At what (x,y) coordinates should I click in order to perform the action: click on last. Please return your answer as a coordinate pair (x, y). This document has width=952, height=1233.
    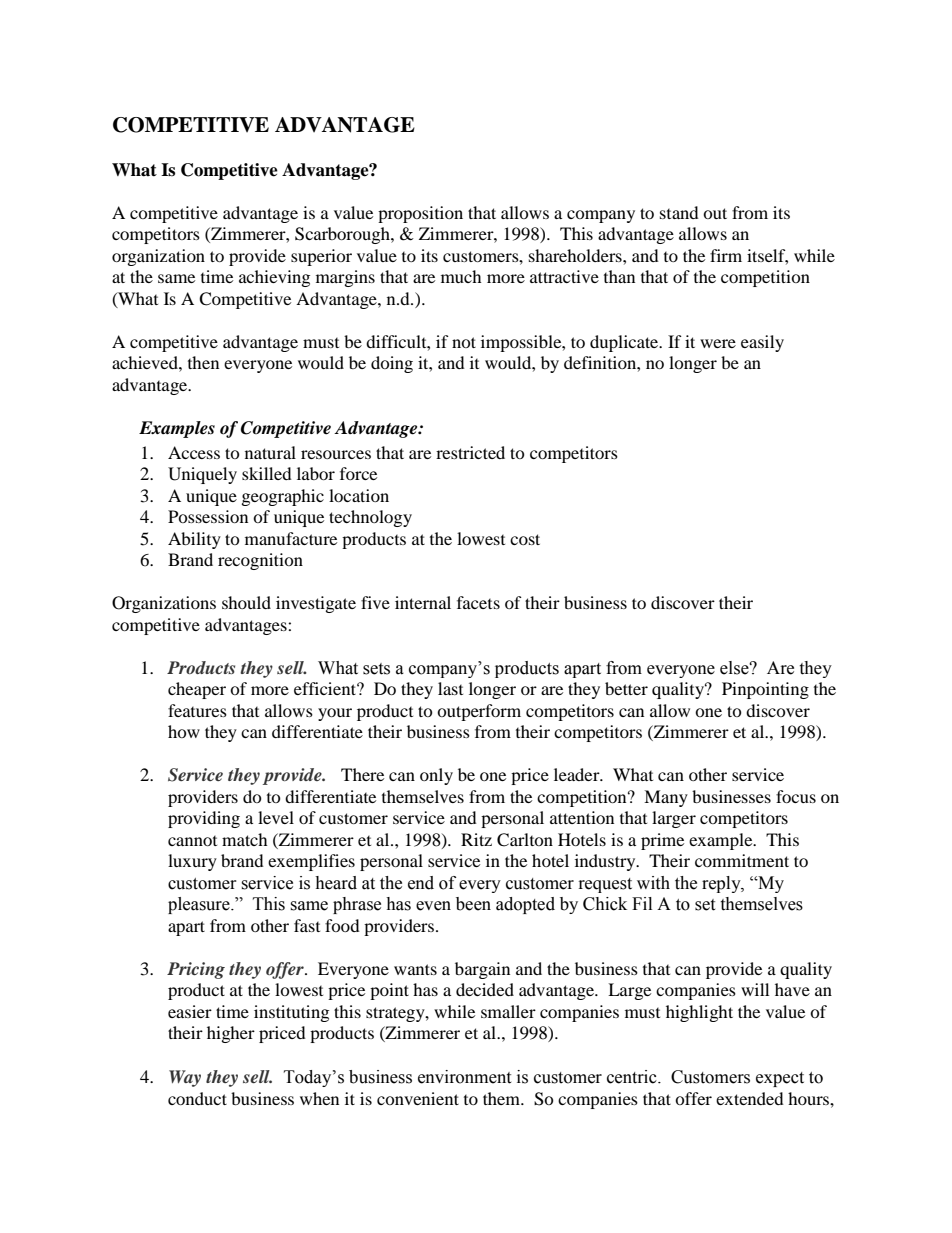
    Looking at the image, I should click on (450, 688).
